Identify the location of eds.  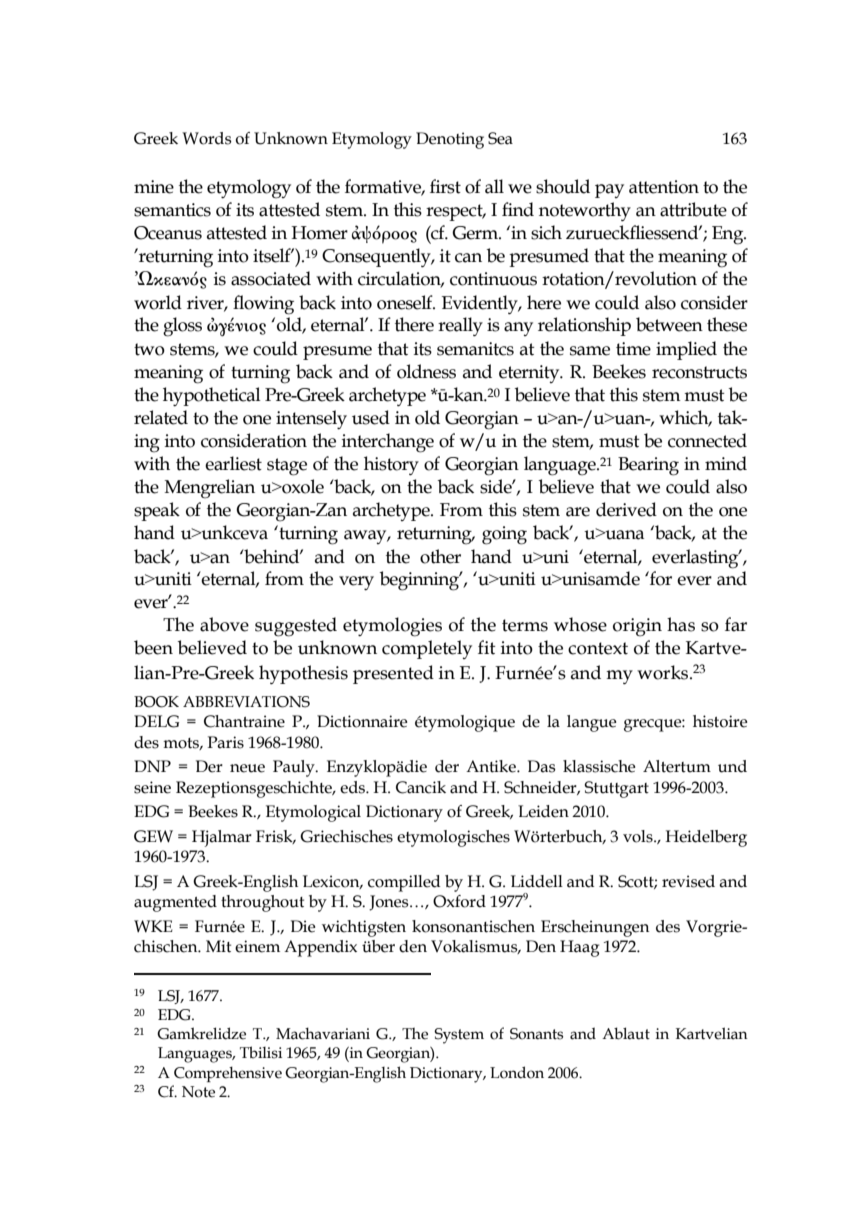
(353, 787).
